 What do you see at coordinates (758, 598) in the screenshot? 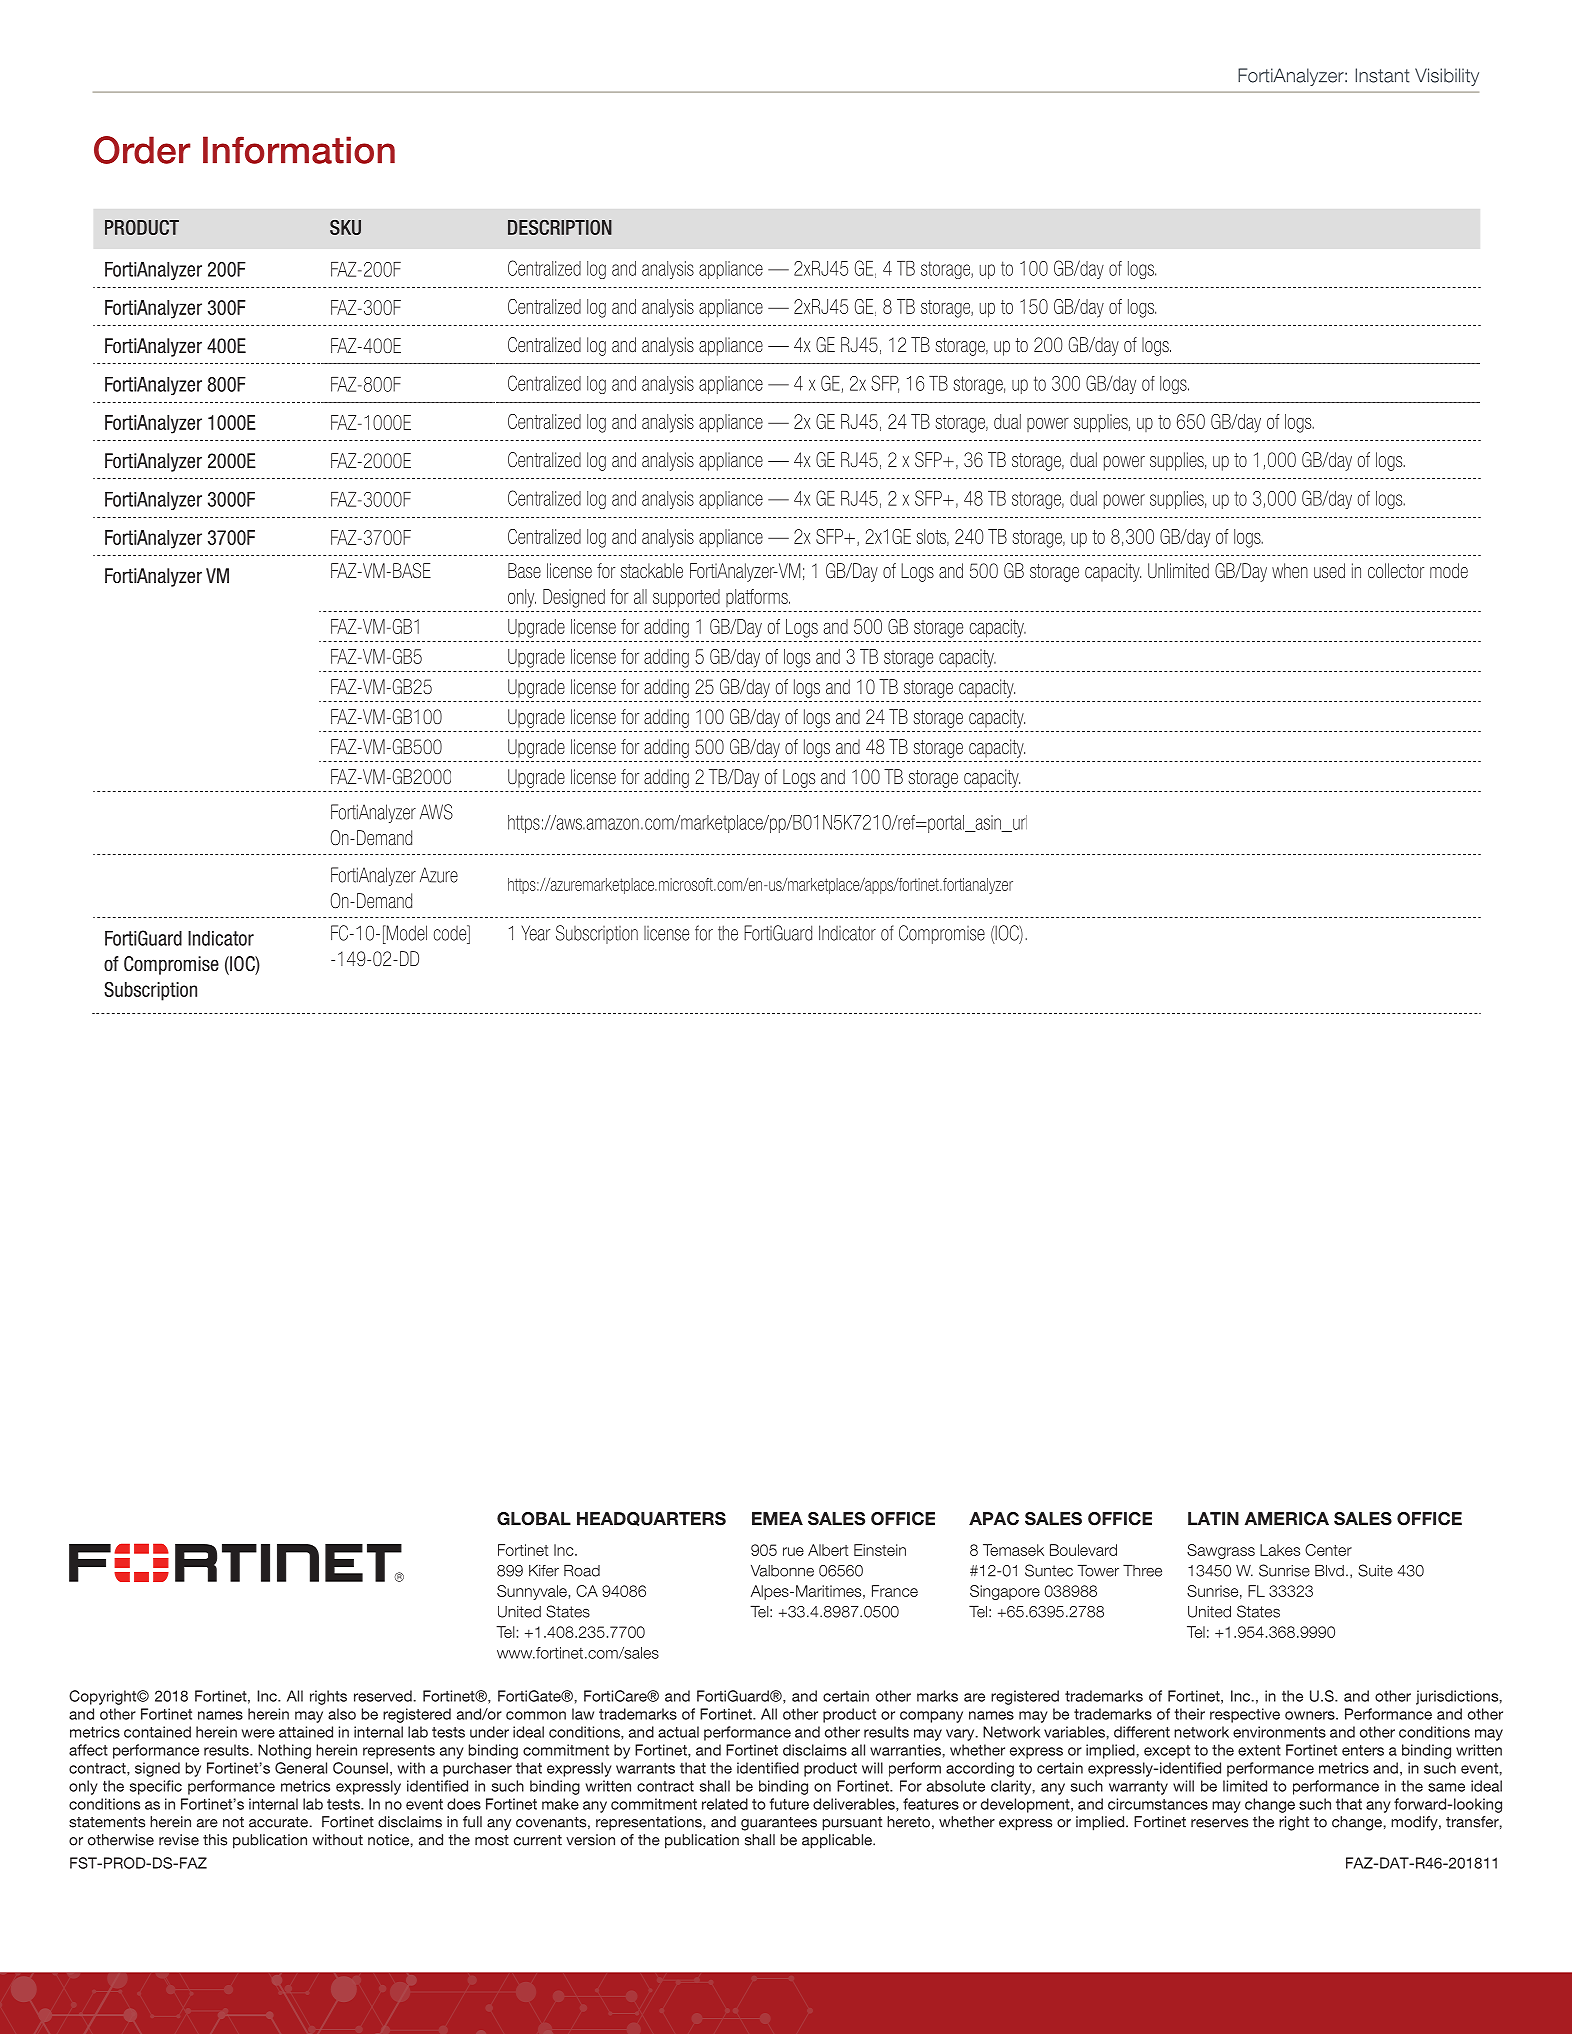
I see `platforms` at bounding box center [758, 598].
